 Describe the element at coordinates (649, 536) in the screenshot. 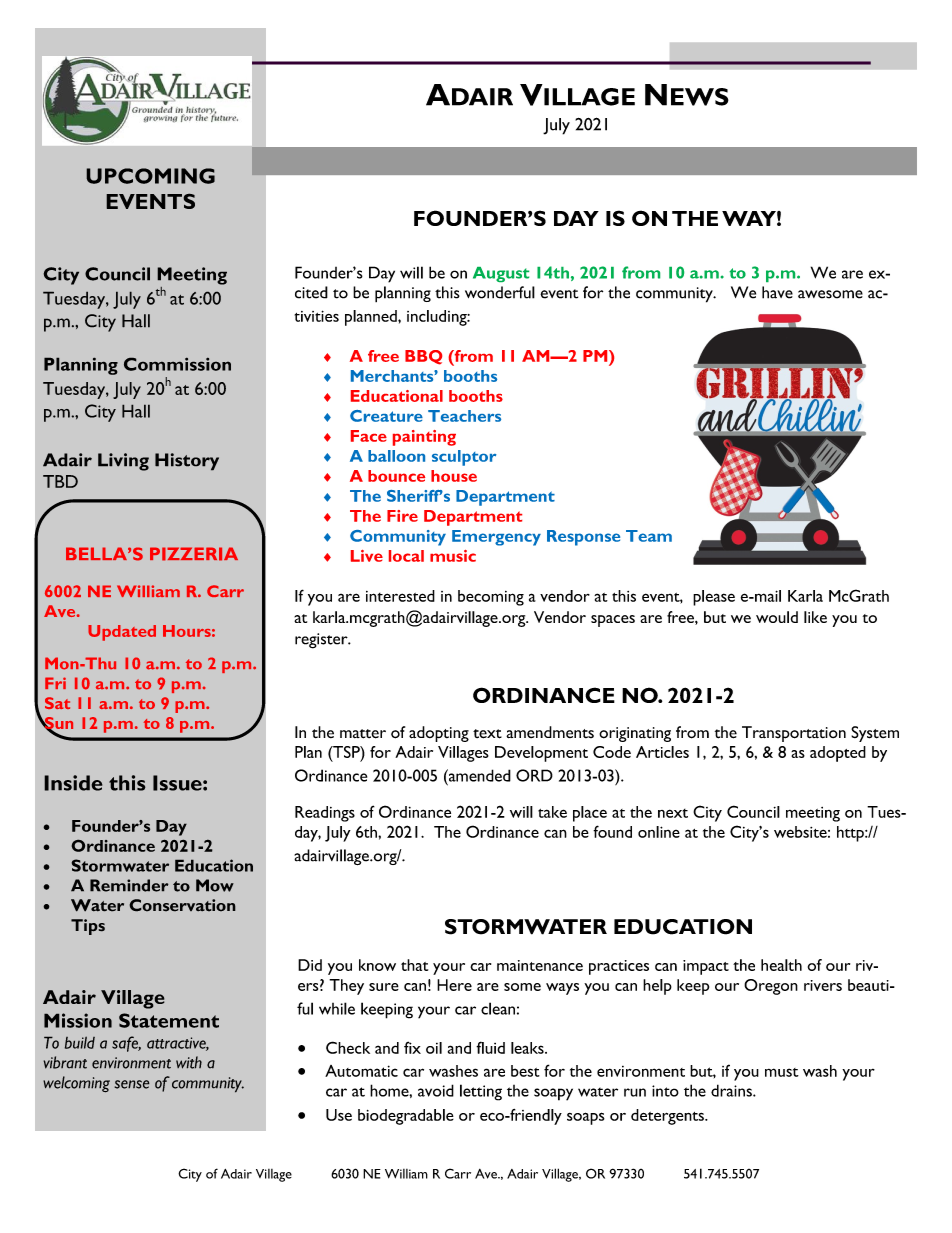

I see `Team` at that location.
